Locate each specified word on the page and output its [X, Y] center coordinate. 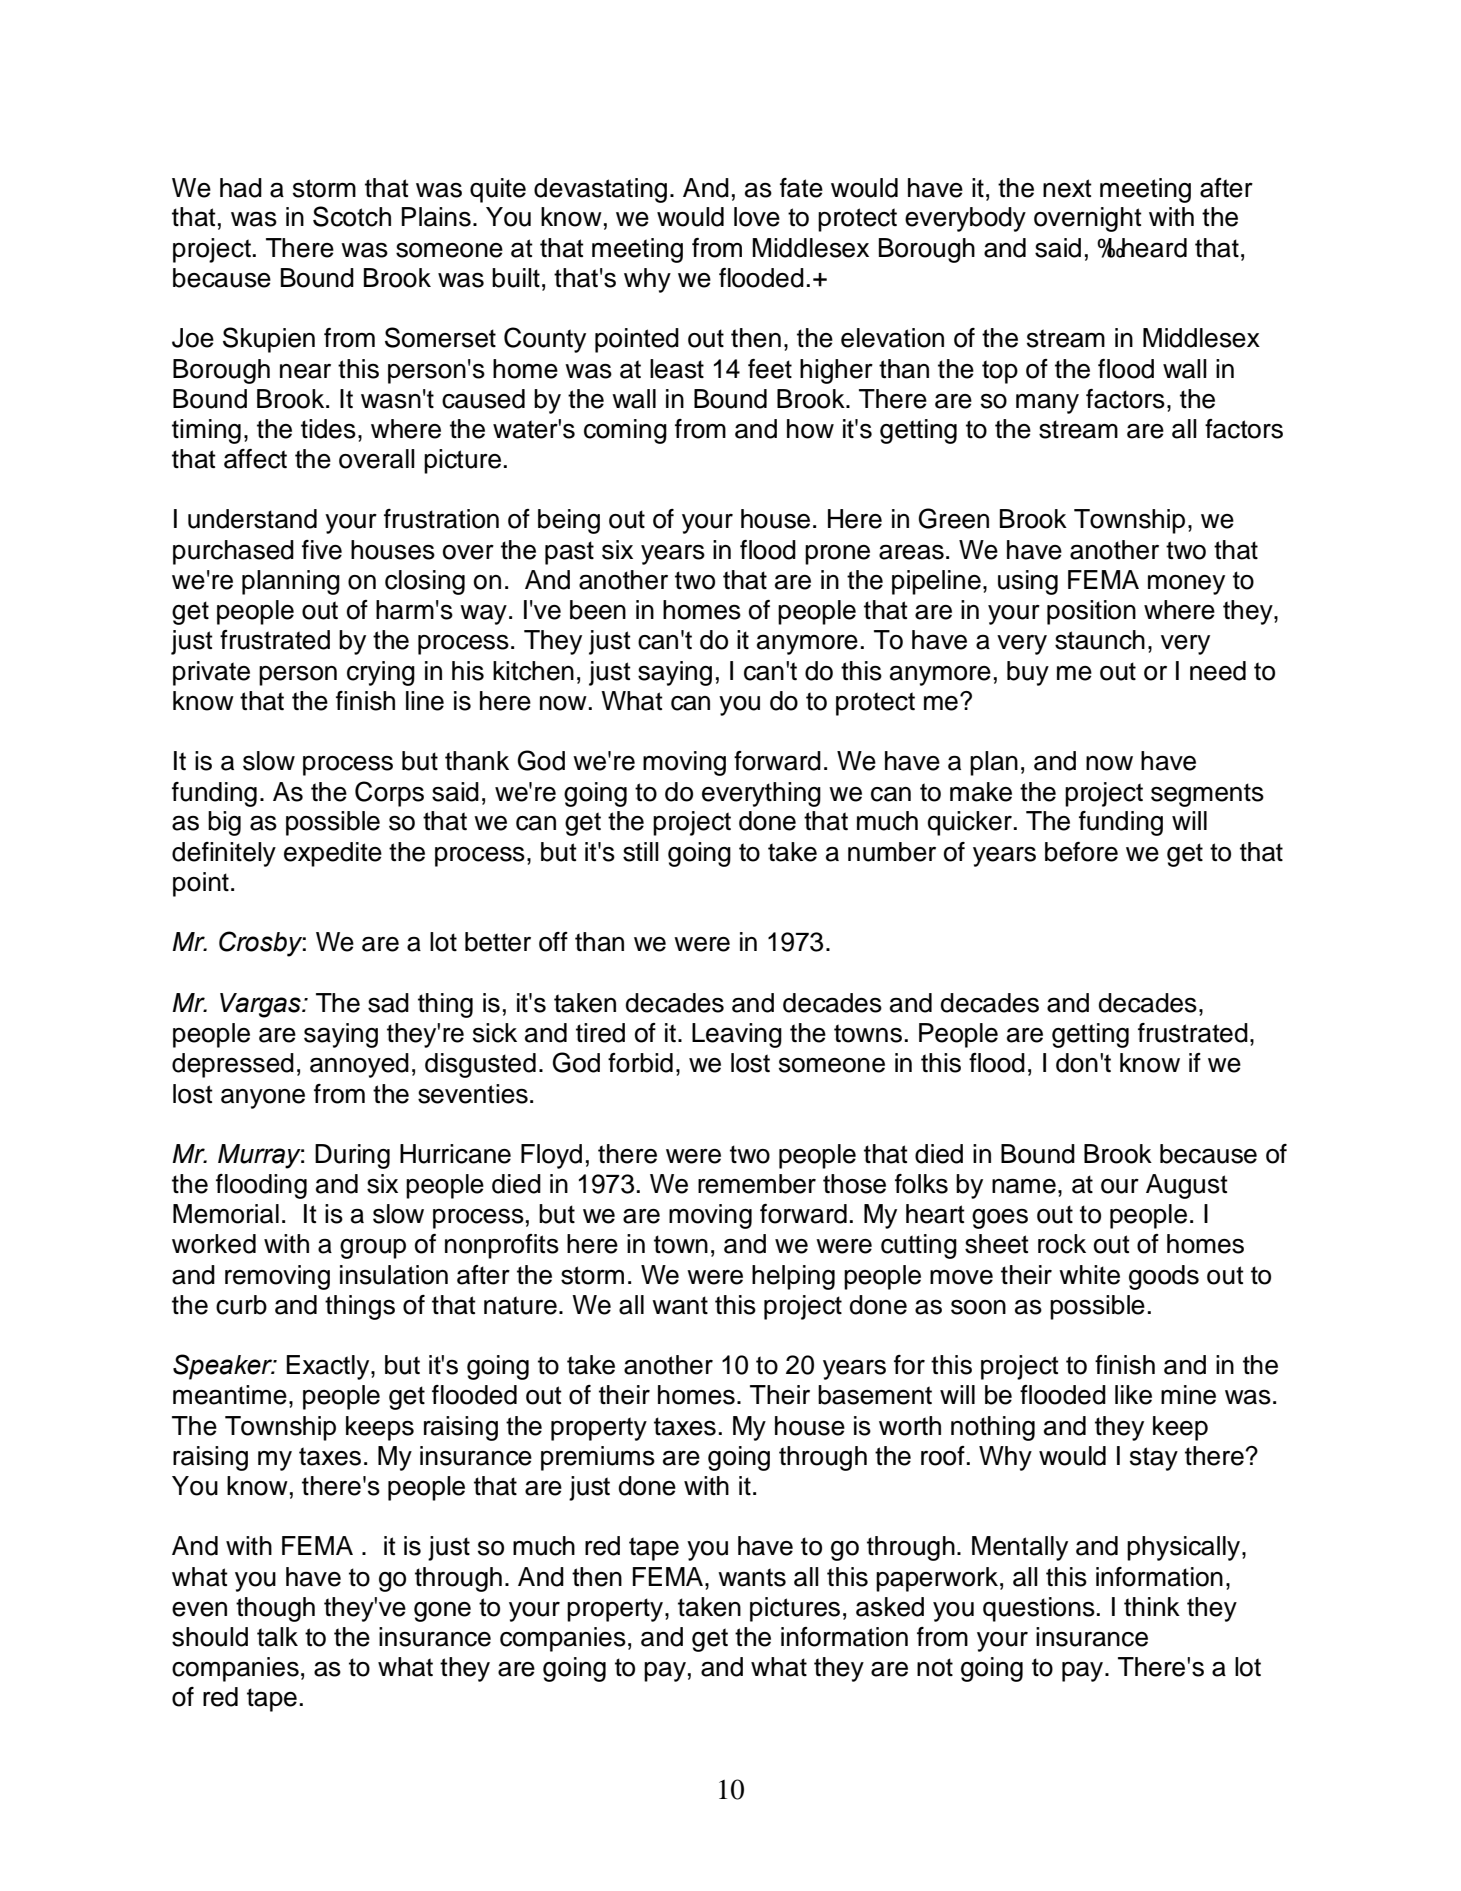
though [275, 1609]
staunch [1100, 640]
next [1067, 188]
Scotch [352, 216]
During [352, 1156]
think [1152, 1606]
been [598, 610]
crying [381, 673]
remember [757, 1184]
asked [890, 1607]
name [1024, 1186]
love [757, 217]
